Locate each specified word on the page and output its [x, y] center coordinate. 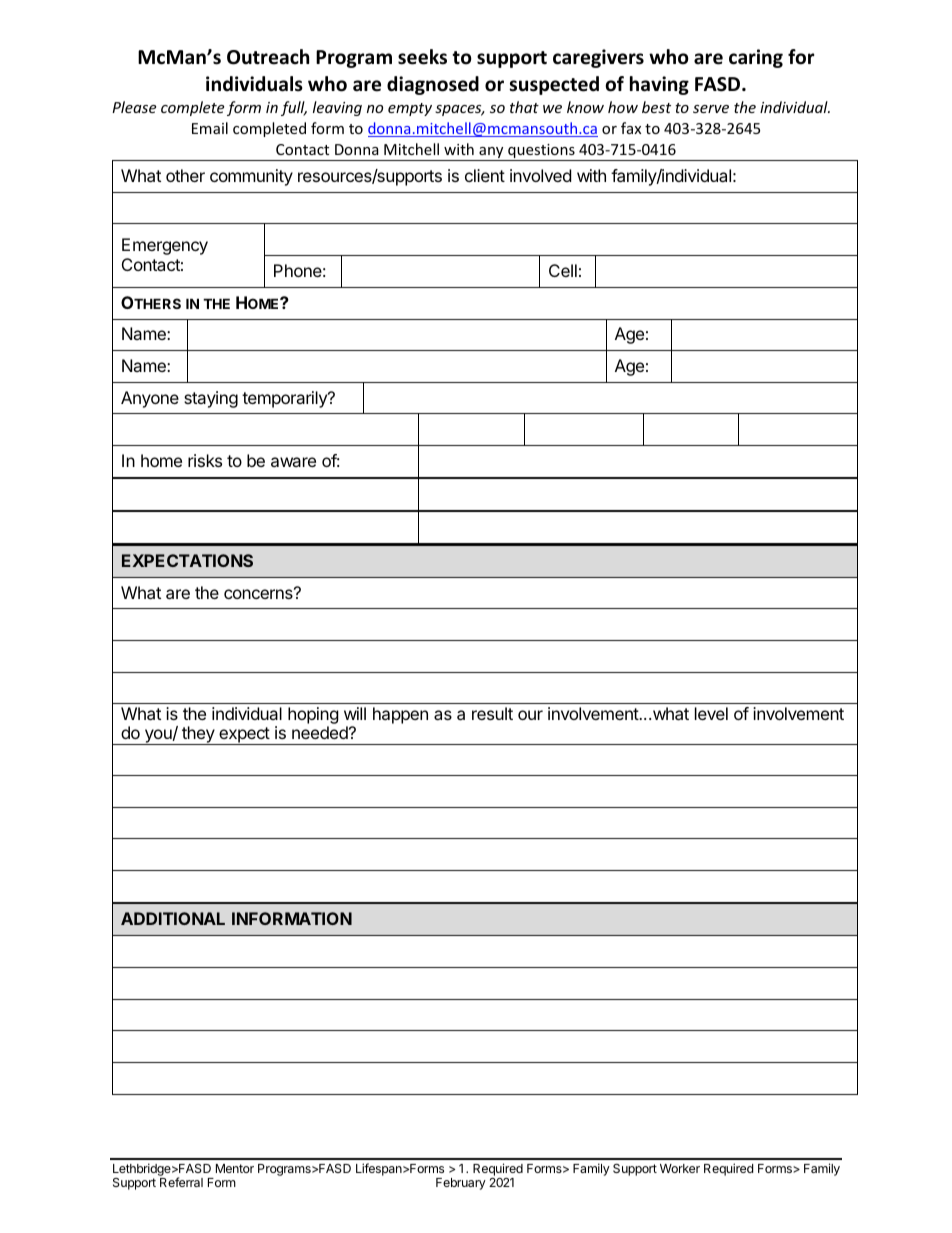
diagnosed [433, 85]
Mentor [235, 1168]
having [659, 85]
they [198, 735]
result [492, 713]
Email [210, 128]
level [711, 713]
